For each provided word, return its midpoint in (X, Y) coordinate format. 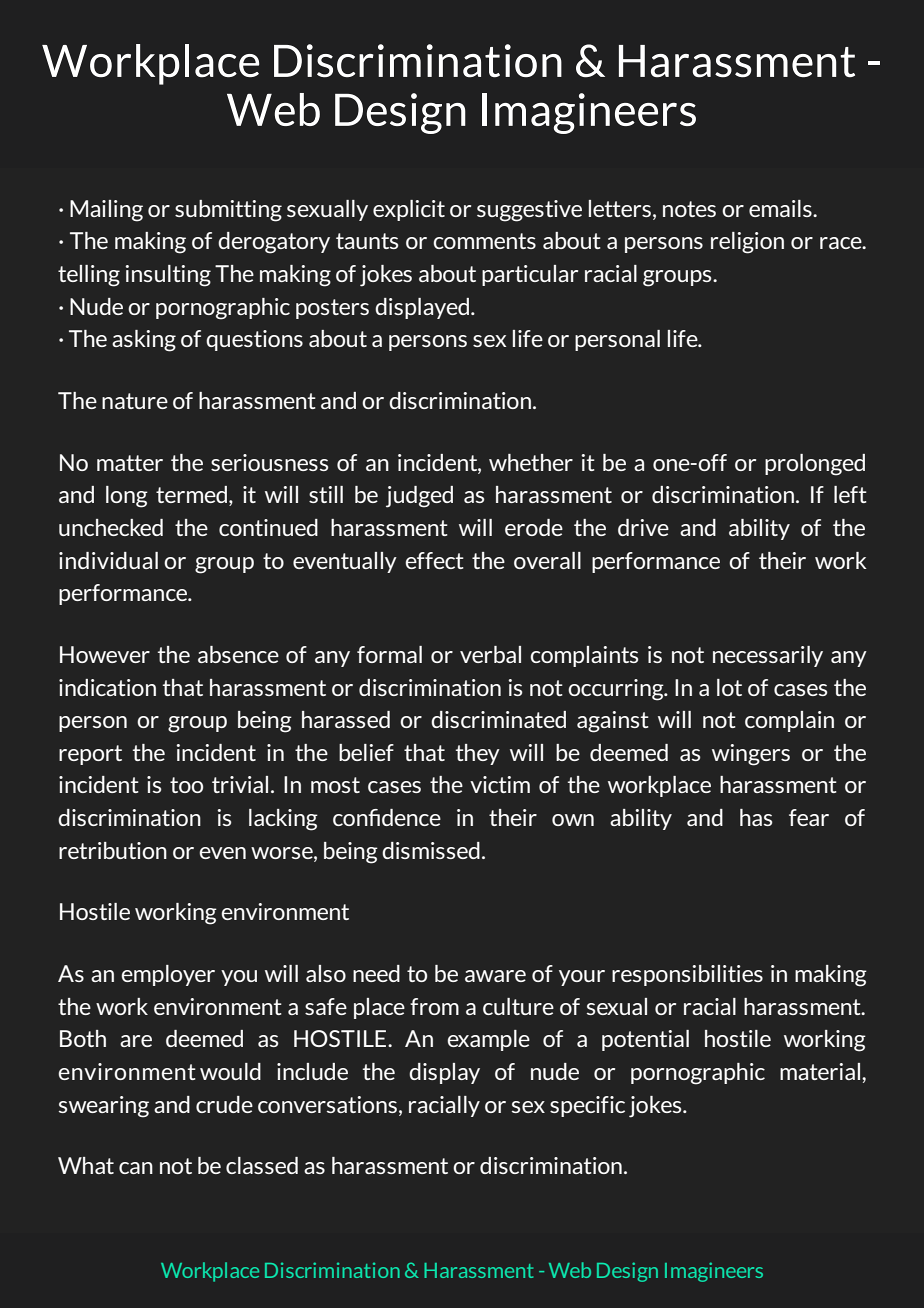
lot (729, 687)
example (488, 1040)
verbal (490, 654)
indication (107, 687)
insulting (168, 276)
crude (224, 1104)
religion (747, 243)
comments (484, 241)
